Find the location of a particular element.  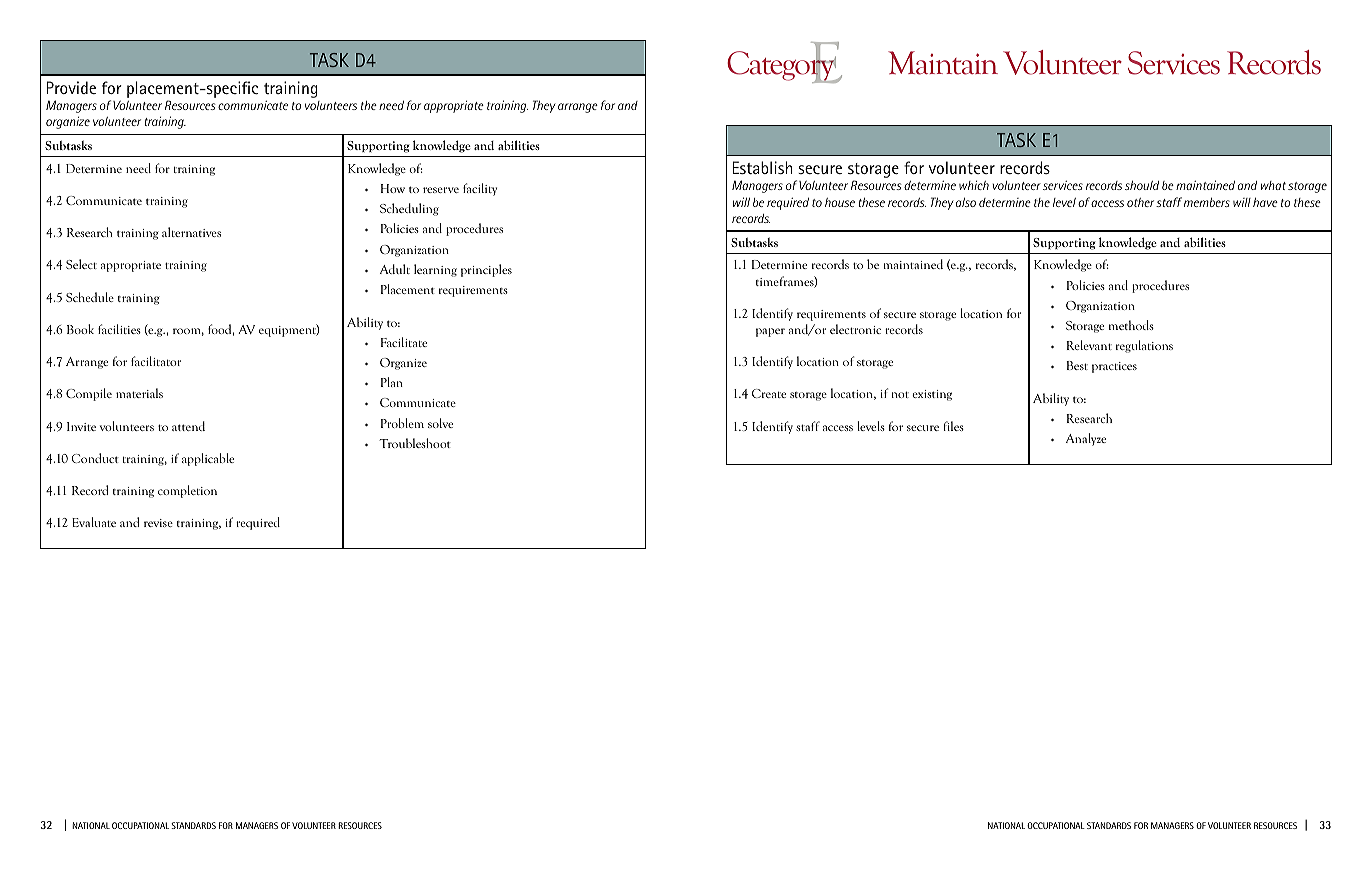

paper is located at coordinates (770, 332).
